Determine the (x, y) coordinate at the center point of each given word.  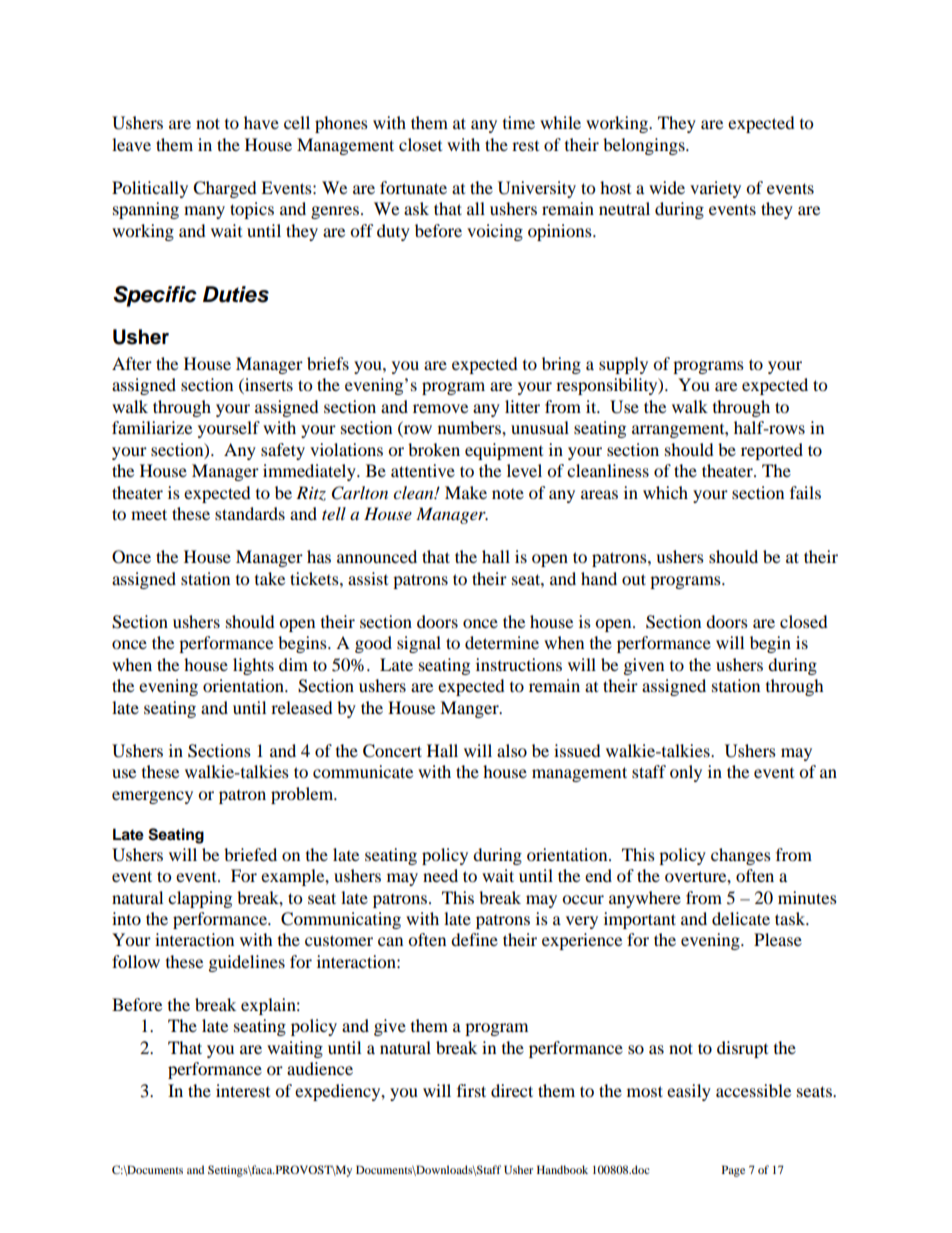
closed (804, 621)
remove (440, 408)
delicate (741, 918)
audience (320, 1068)
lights (253, 666)
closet (420, 144)
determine (502, 642)
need (440, 875)
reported (772, 451)
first (471, 1090)
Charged (225, 189)
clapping (200, 899)
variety (715, 189)
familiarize (152, 427)
